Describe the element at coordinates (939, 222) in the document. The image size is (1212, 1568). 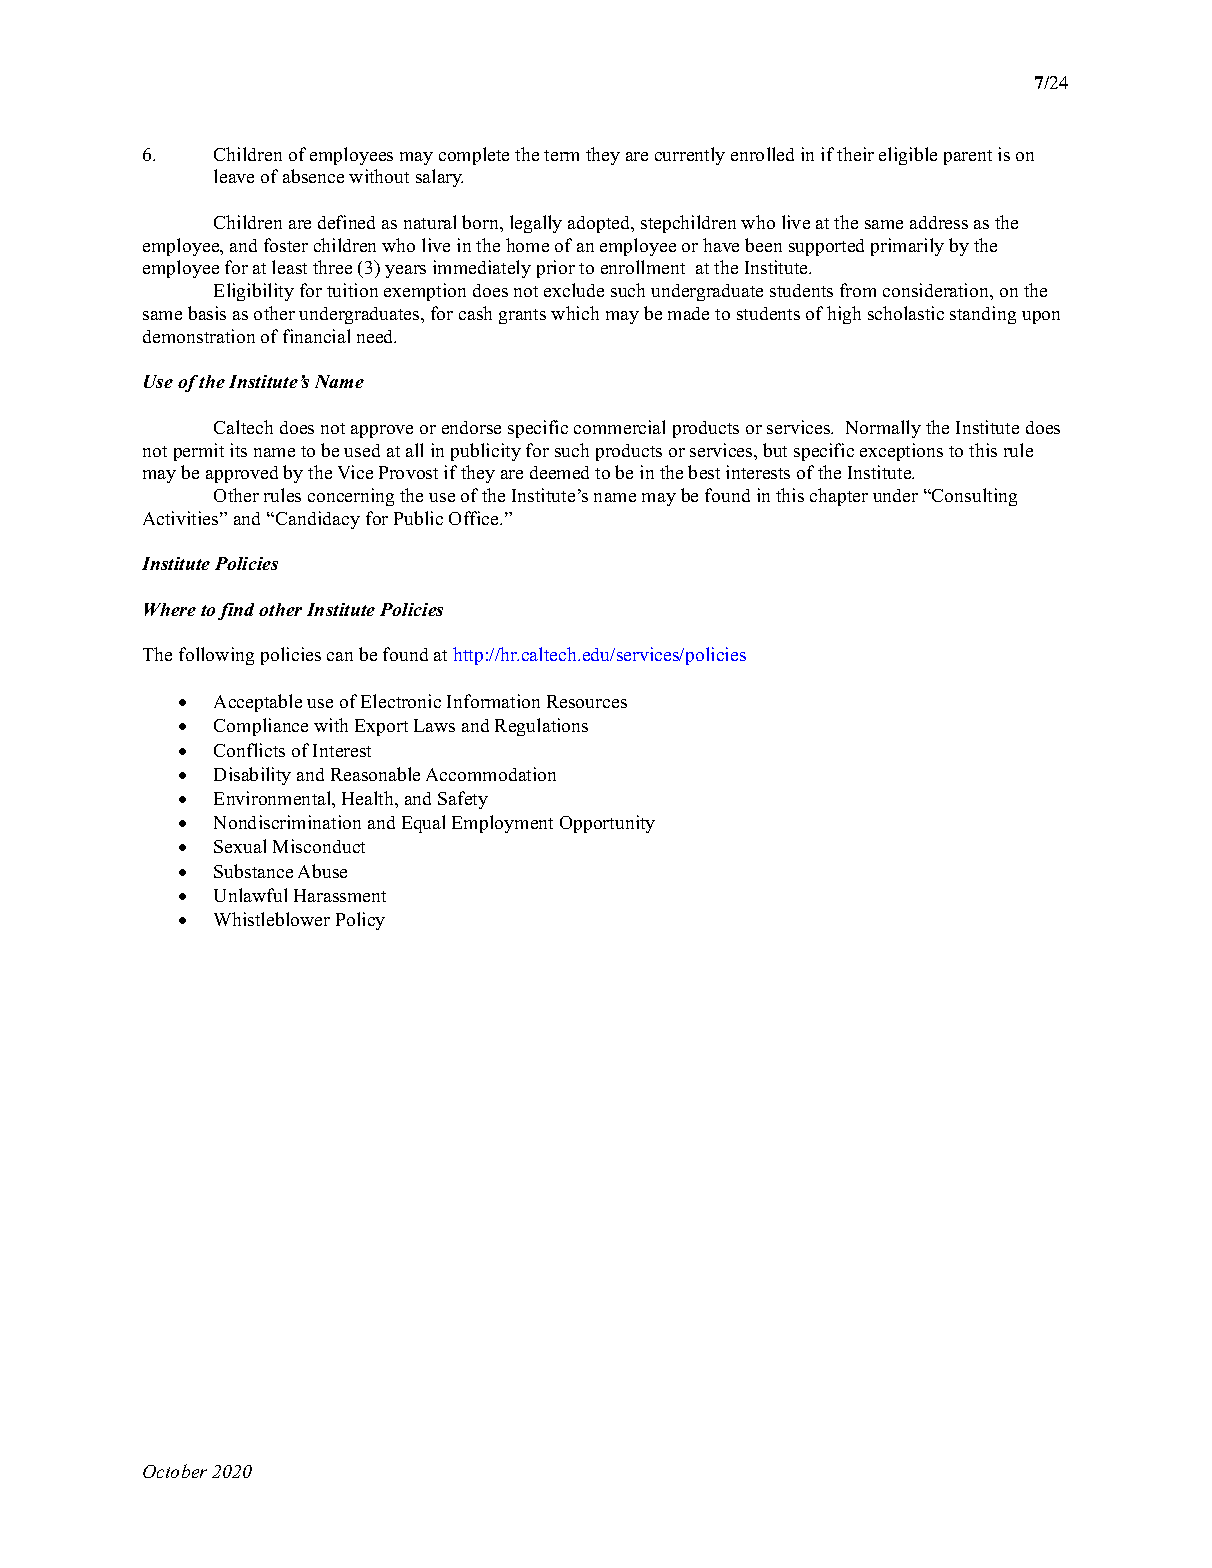
I see `address` at that location.
